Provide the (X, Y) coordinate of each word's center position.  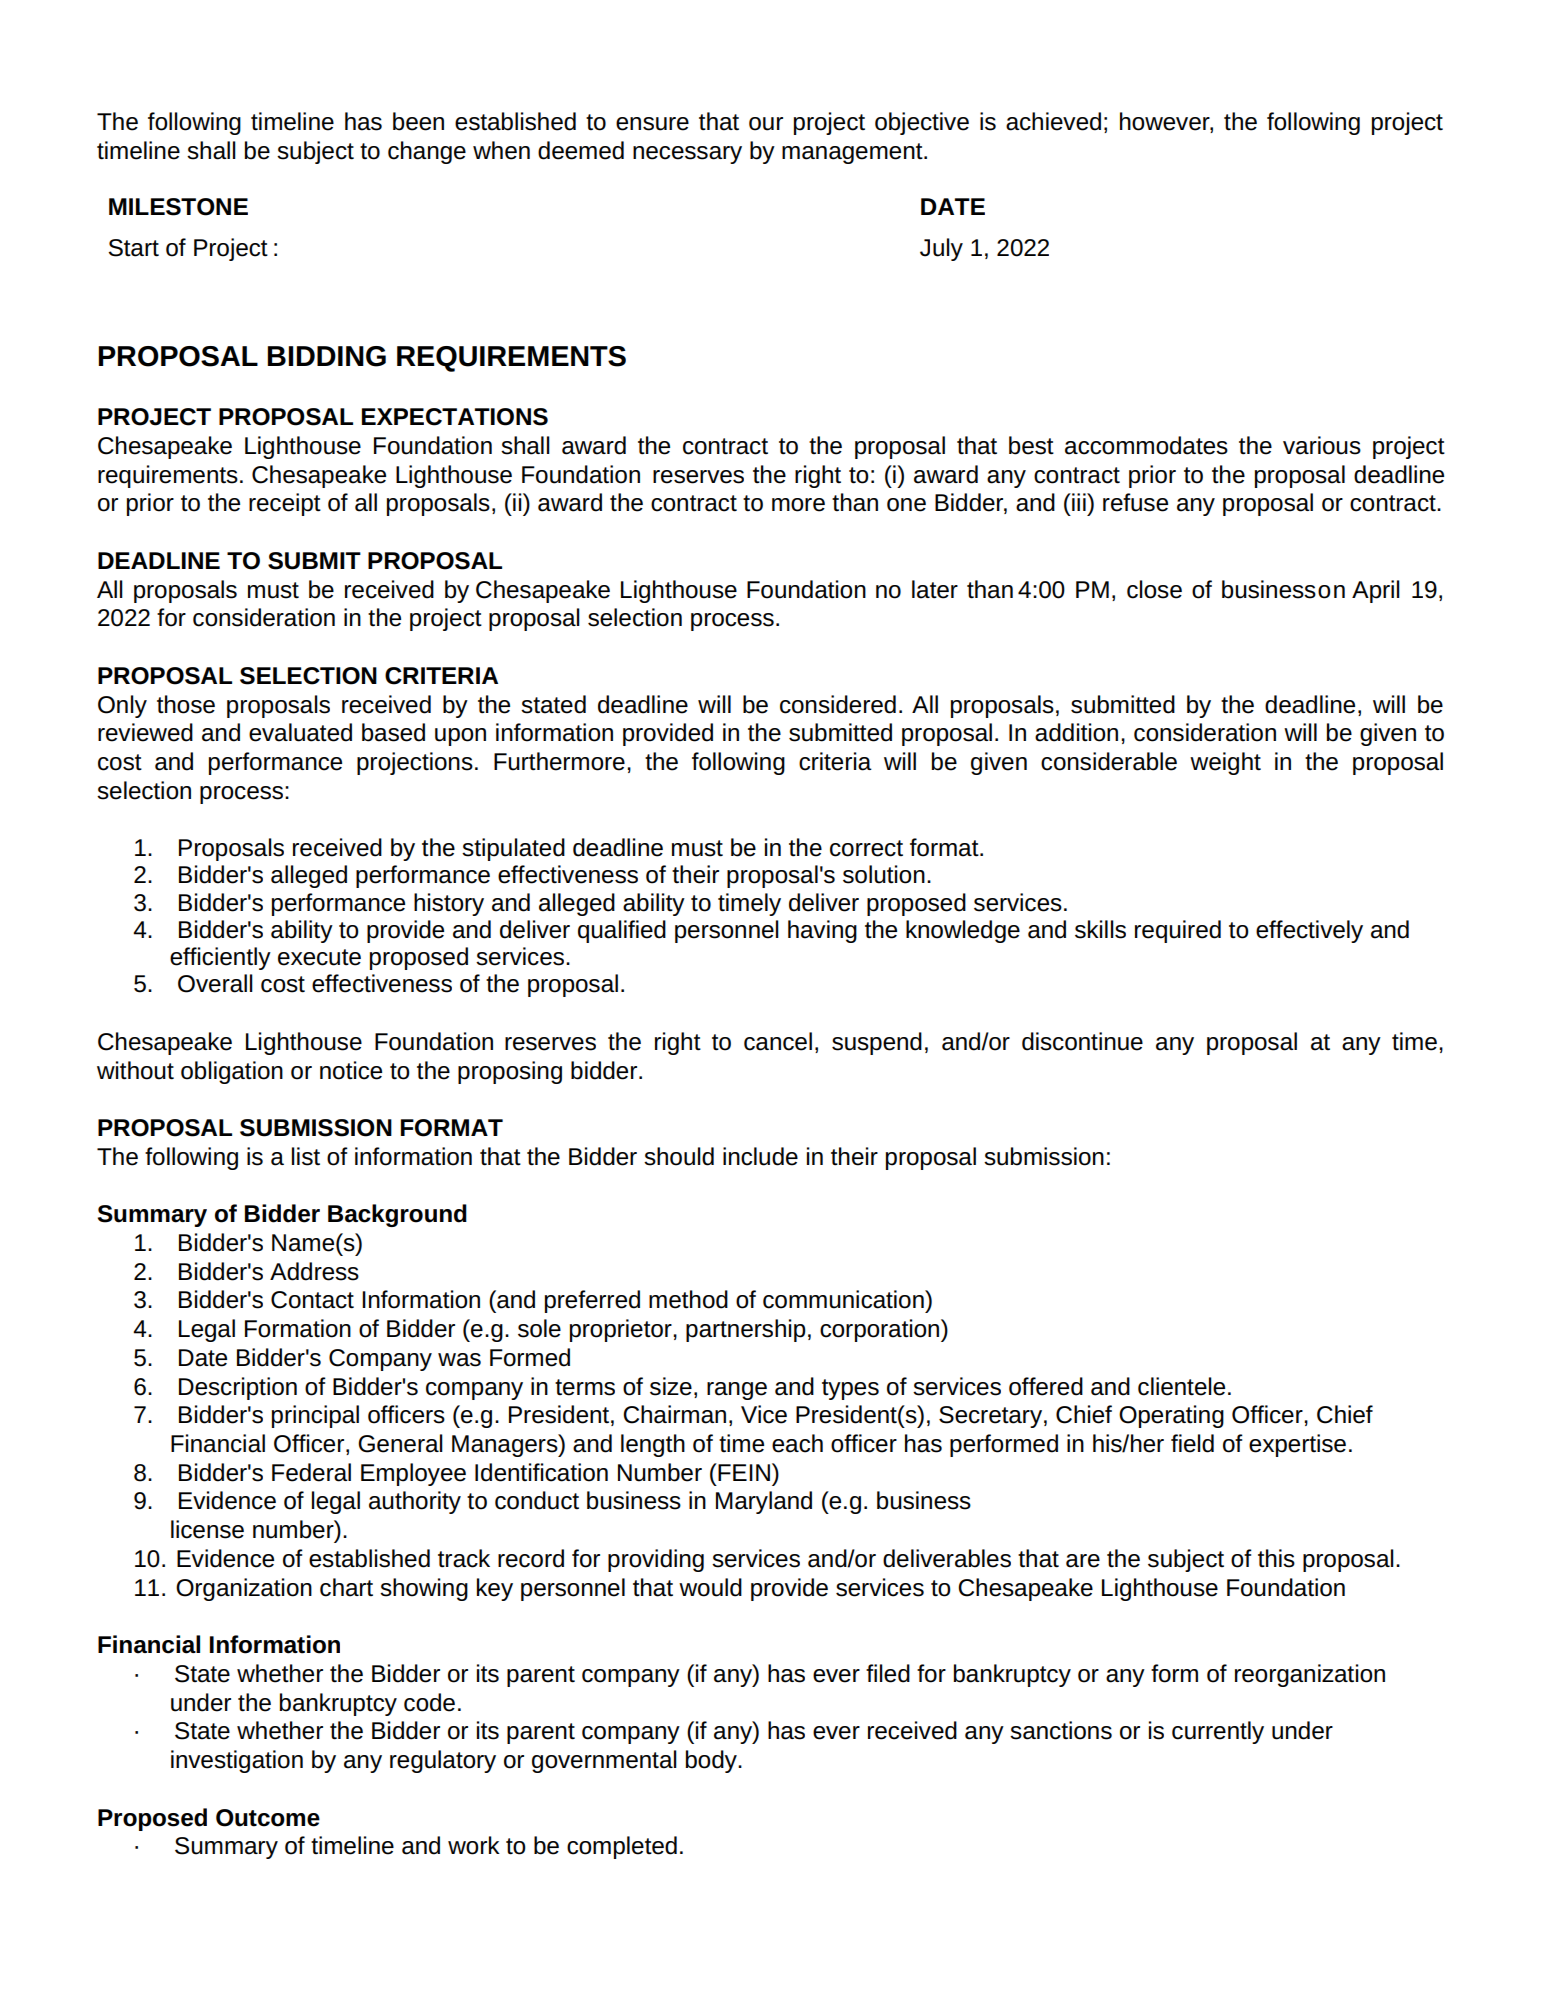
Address (314, 1271)
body (712, 1761)
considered (838, 704)
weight (1225, 763)
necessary (687, 155)
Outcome (268, 1818)
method (688, 1299)
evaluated (300, 732)
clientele (1181, 1386)
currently (1218, 1732)
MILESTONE (178, 207)
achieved (1053, 121)
